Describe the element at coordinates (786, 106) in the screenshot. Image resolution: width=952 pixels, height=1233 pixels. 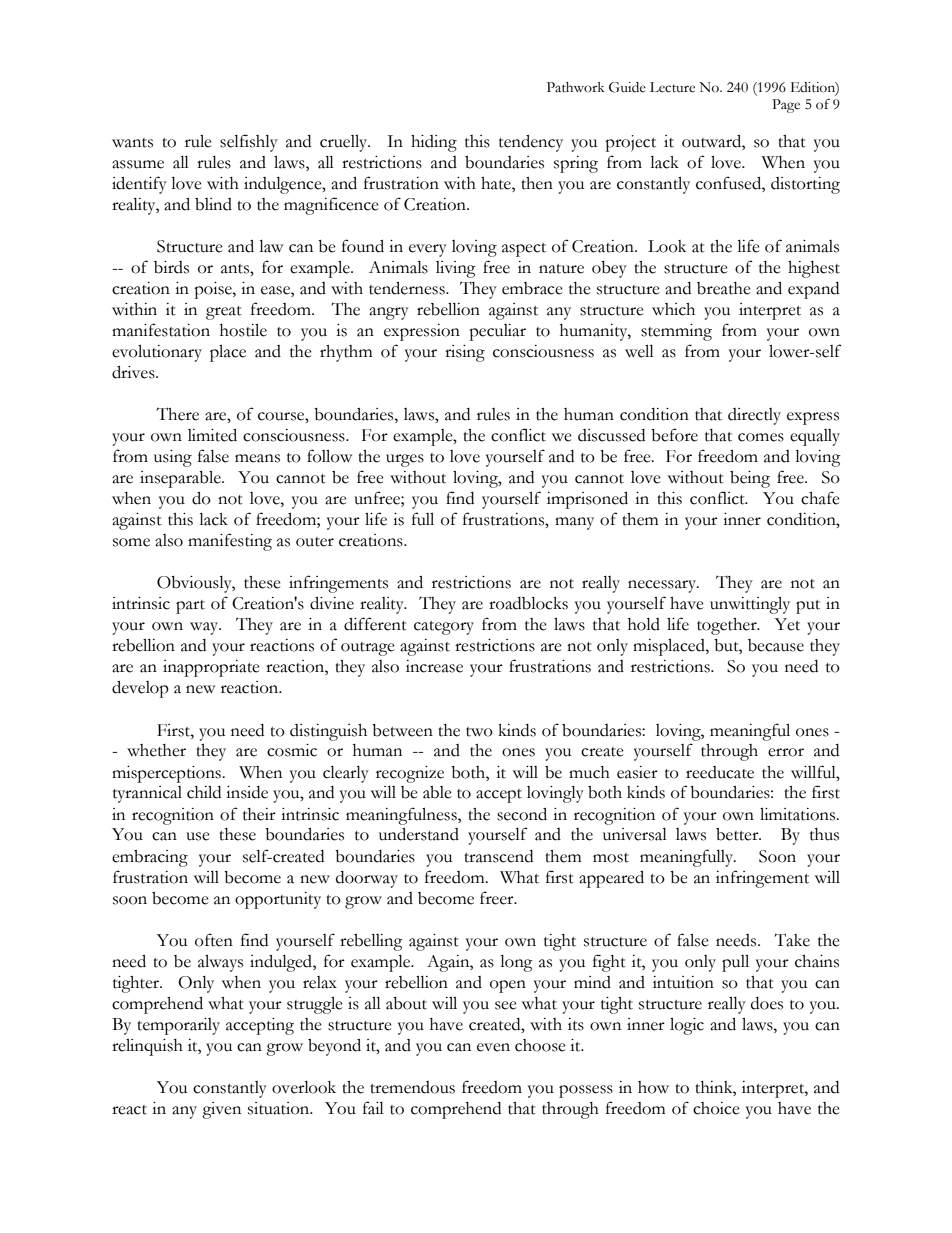
I see `Page` at that location.
